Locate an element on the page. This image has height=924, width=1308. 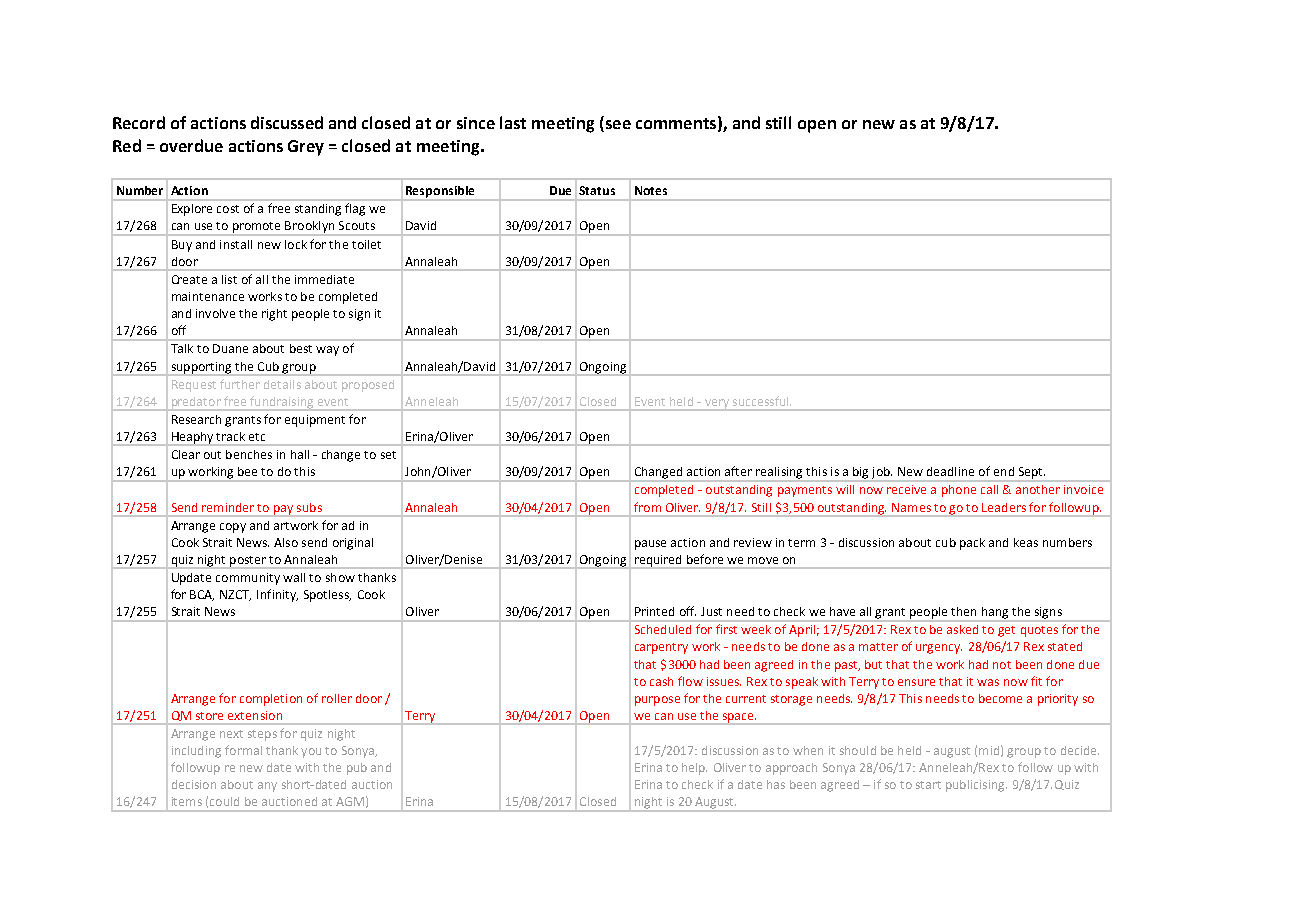
copy is located at coordinates (233, 528).
